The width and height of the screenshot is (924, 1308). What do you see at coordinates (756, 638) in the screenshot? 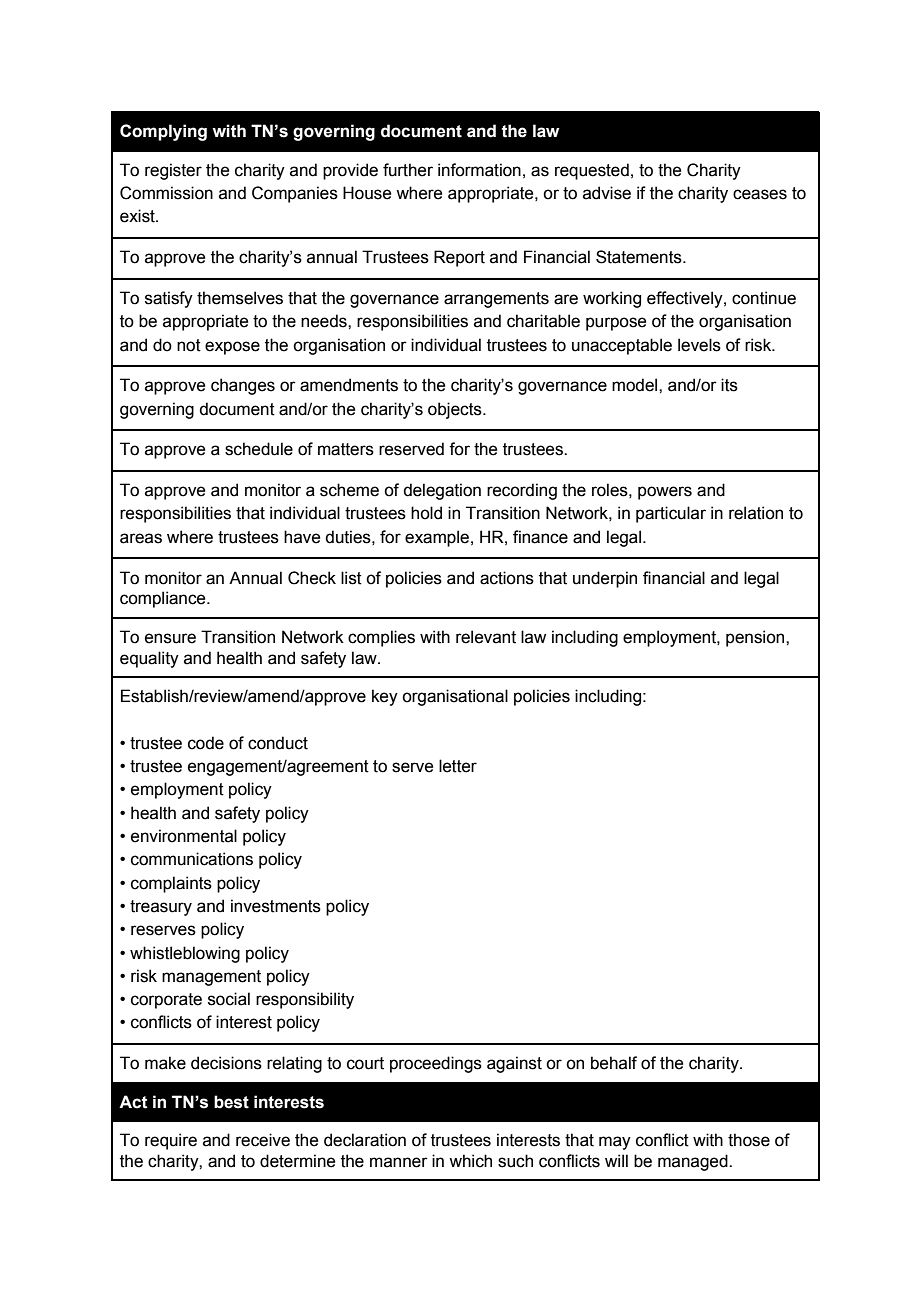
I see `pension` at bounding box center [756, 638].
